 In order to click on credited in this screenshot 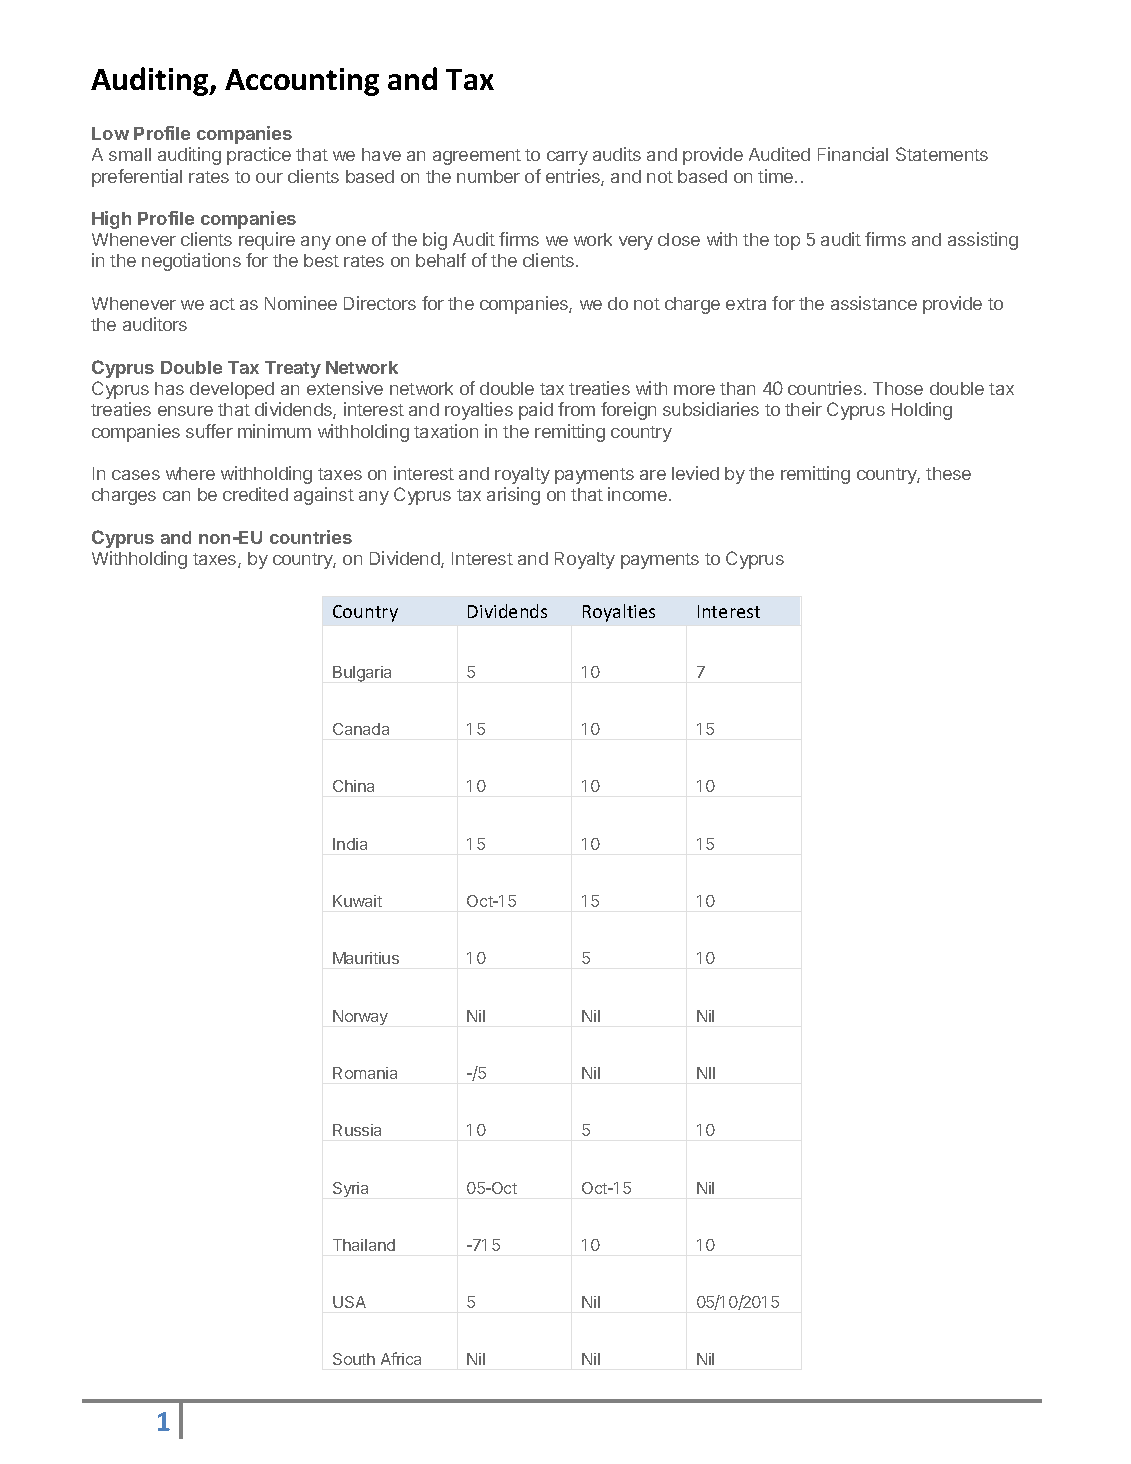, I will do `click(255, 494)`.
